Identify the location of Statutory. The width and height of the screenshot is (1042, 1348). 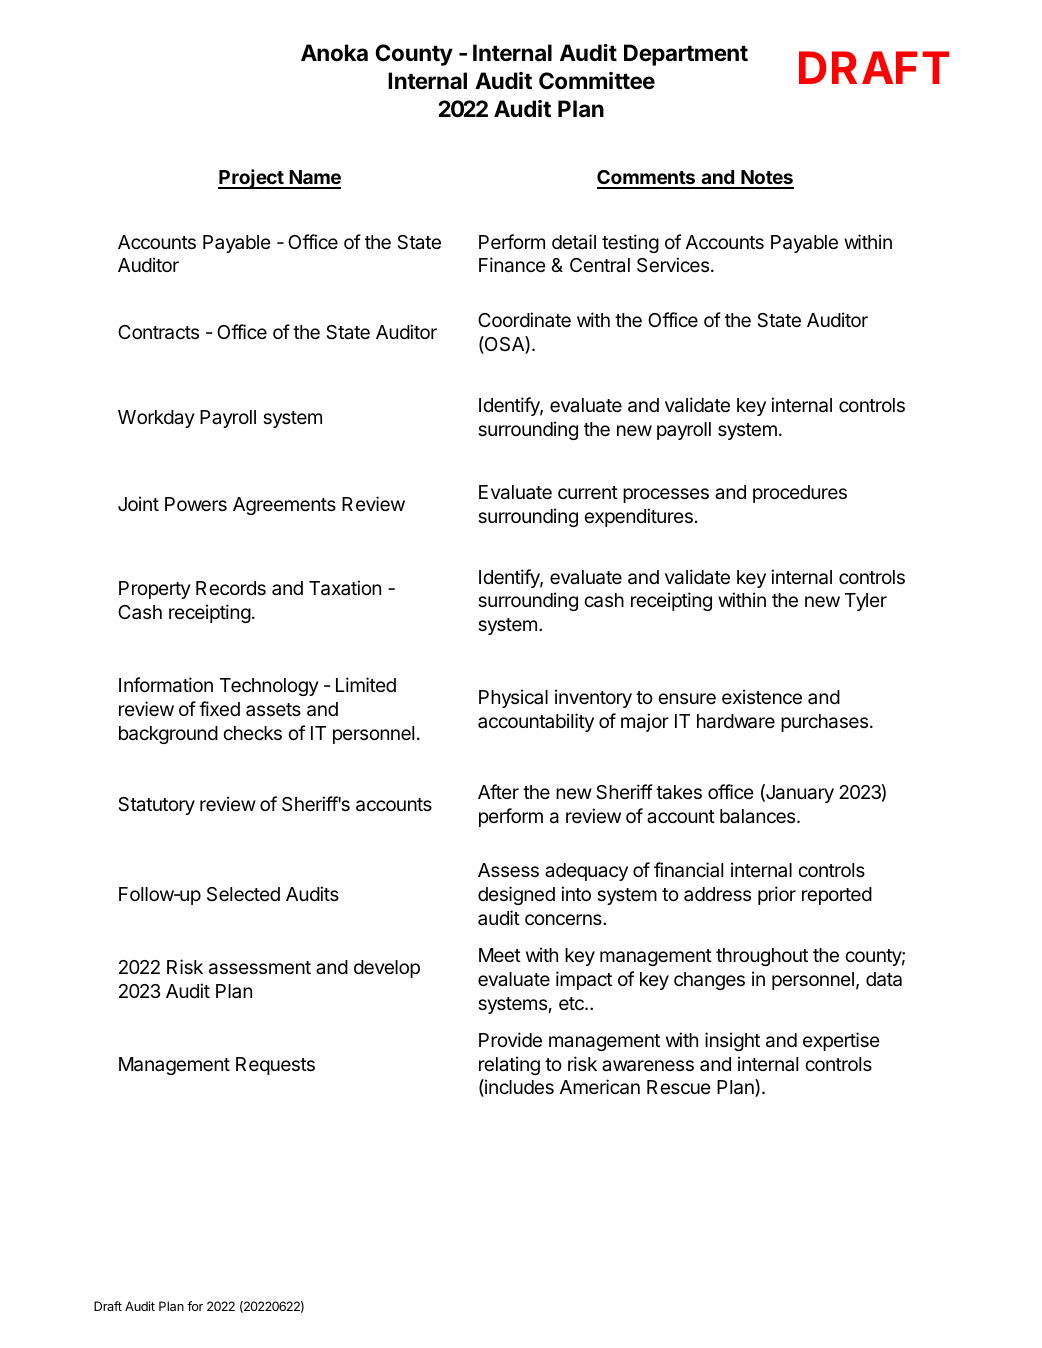
(156, 806).
